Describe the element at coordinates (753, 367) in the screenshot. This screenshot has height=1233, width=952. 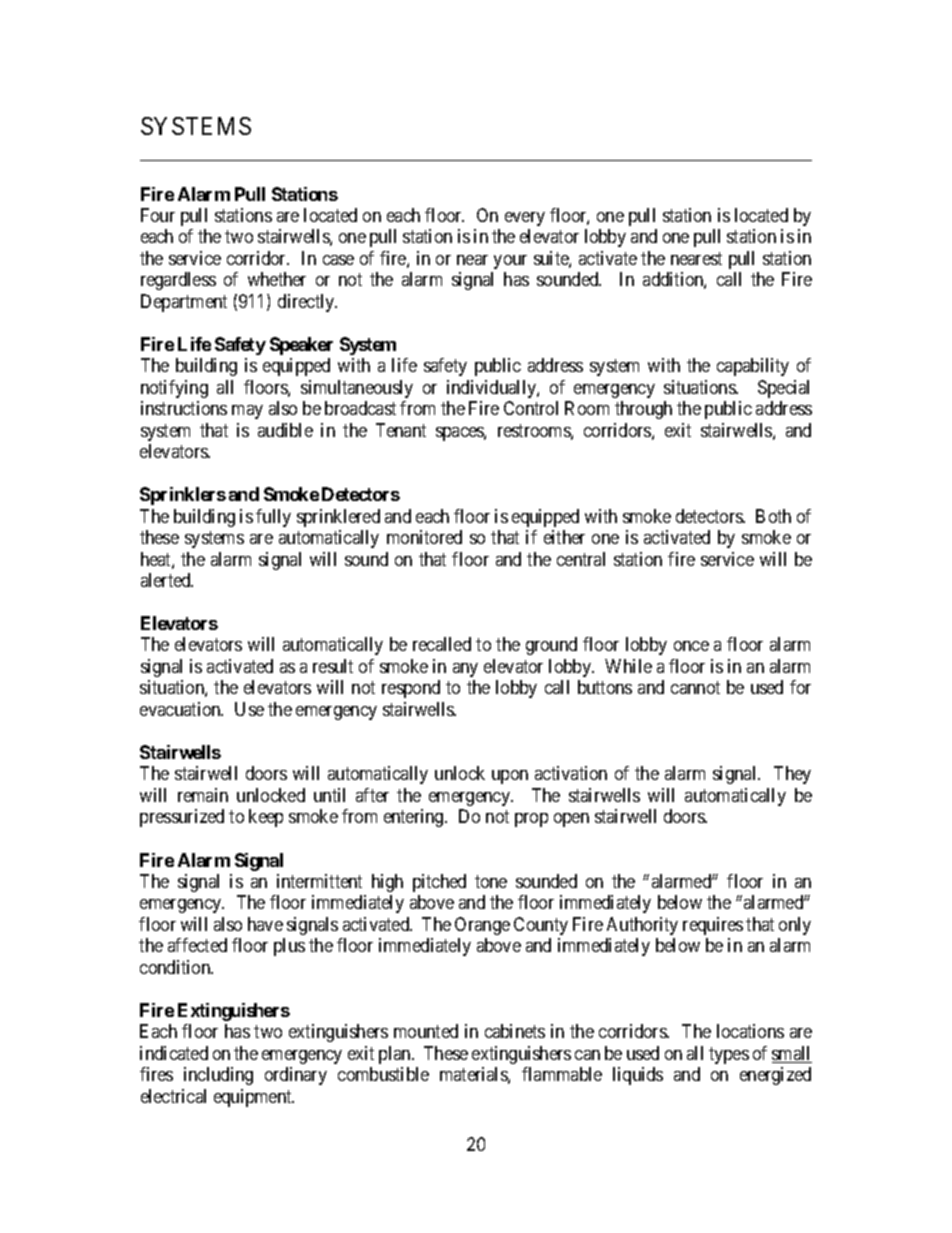
I see `capability` at that location.
